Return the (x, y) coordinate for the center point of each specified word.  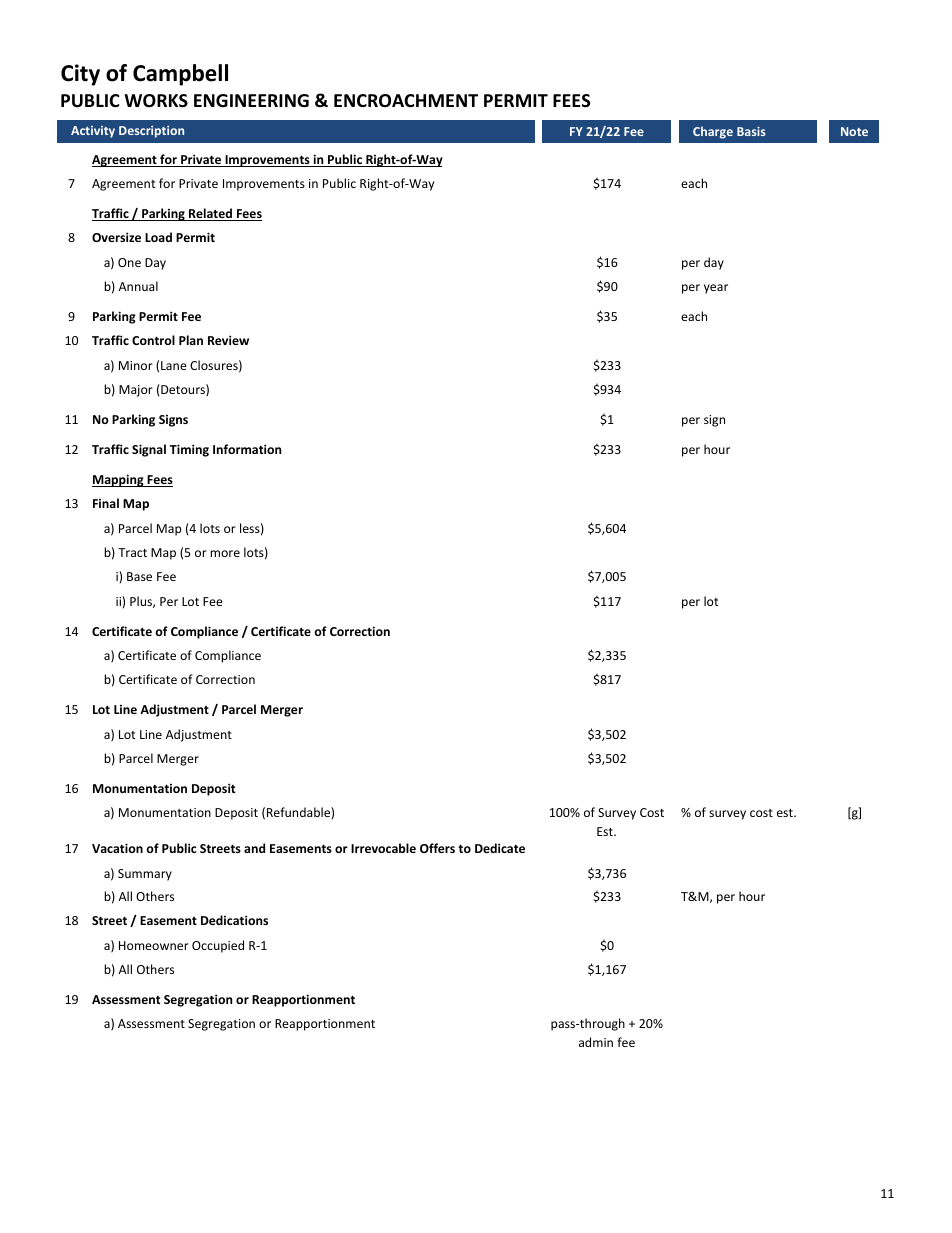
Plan (191, 340)
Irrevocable (383, 848)
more (225, 553)
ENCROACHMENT (406, 100)
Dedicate (500, 848)
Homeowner (154, 945)
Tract (132, 552)
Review (228, 340)
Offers (437, 848)
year (716, 289)
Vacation (117, 848)
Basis (751, 131)
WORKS (156, 101)
